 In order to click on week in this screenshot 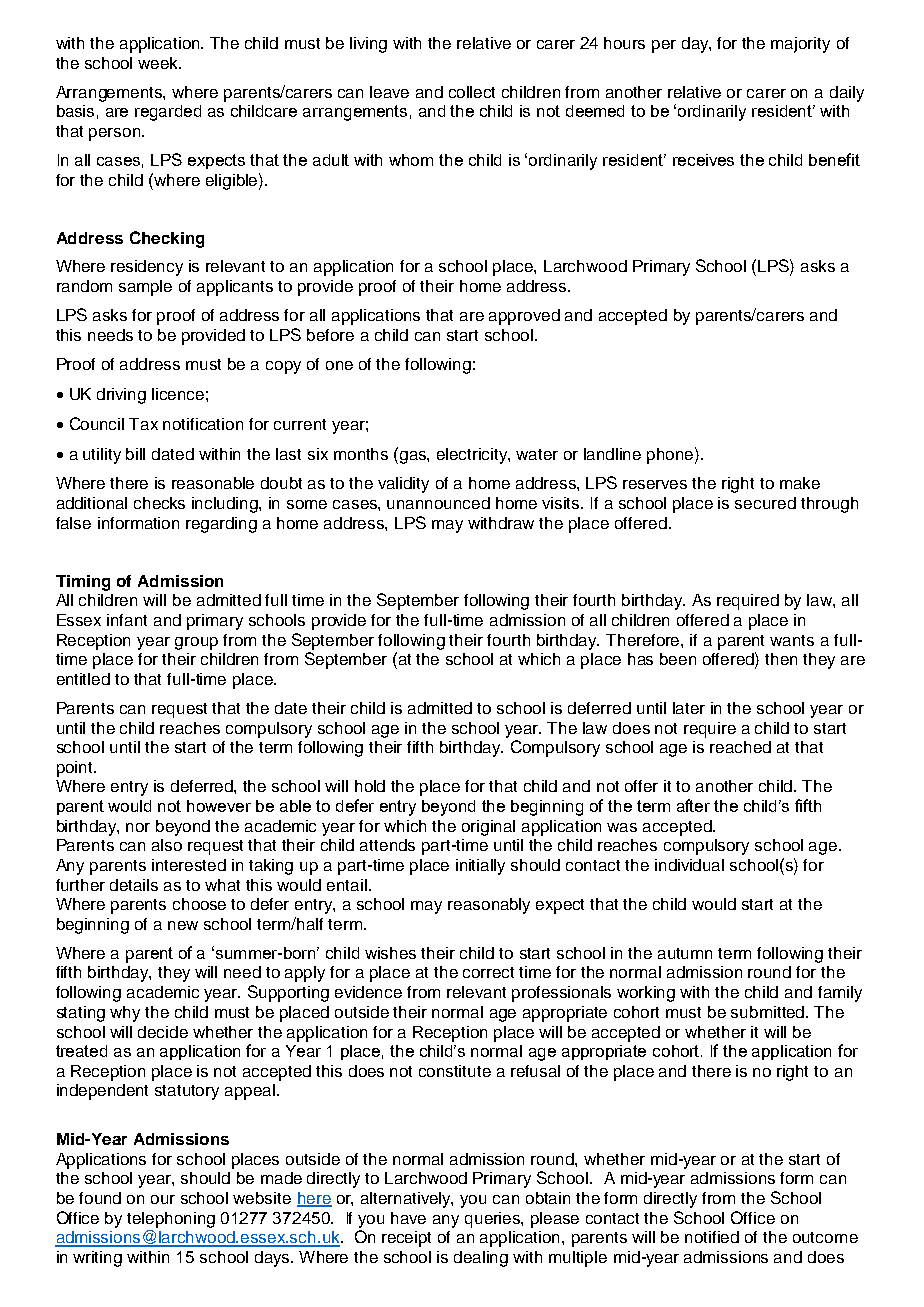, I will do `click(159, 63)`.
